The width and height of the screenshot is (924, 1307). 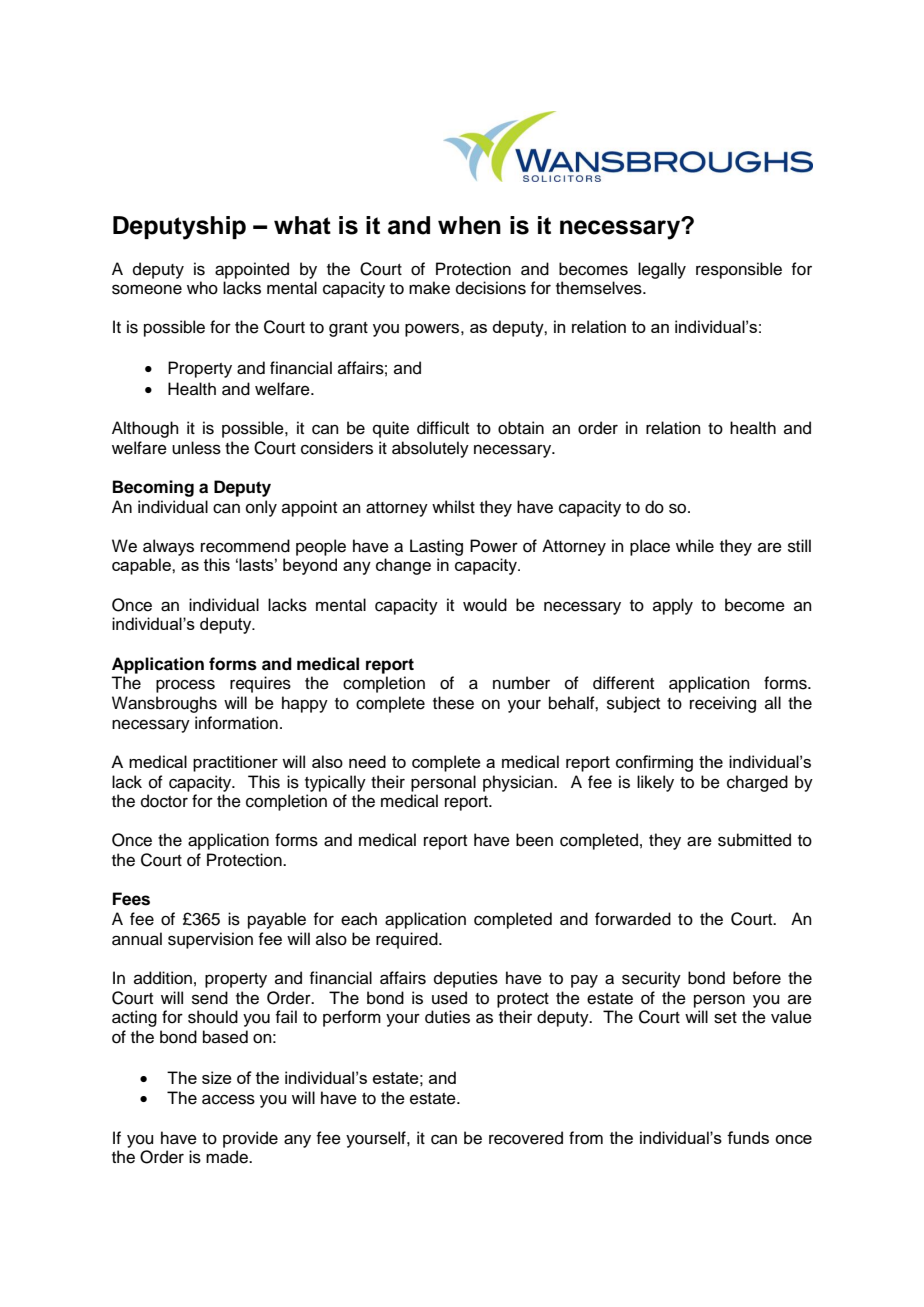 I want to click on recommend, so click(x=245, y=546).
